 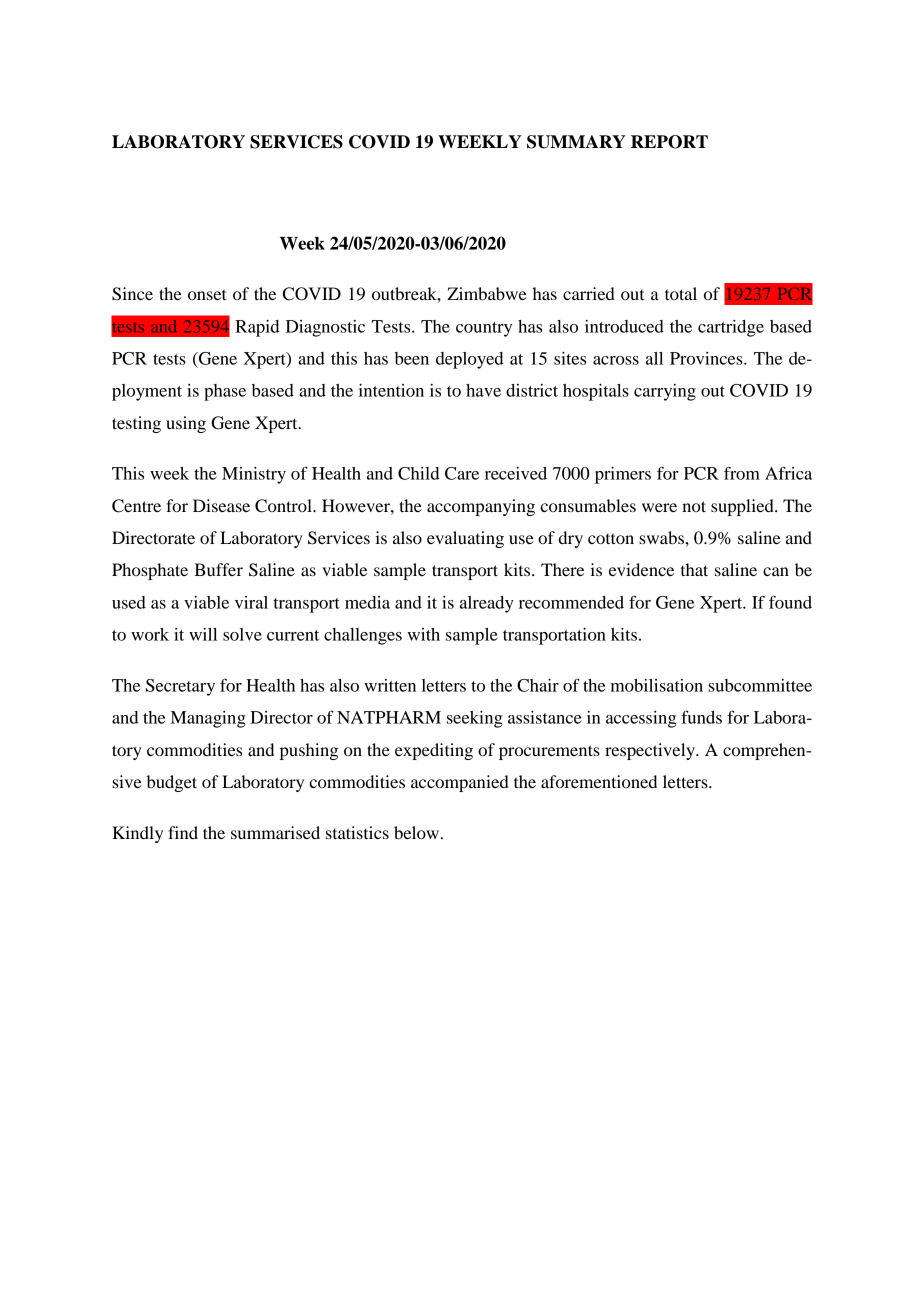 I want to click on Buffer, so click(x=218, y=569).
